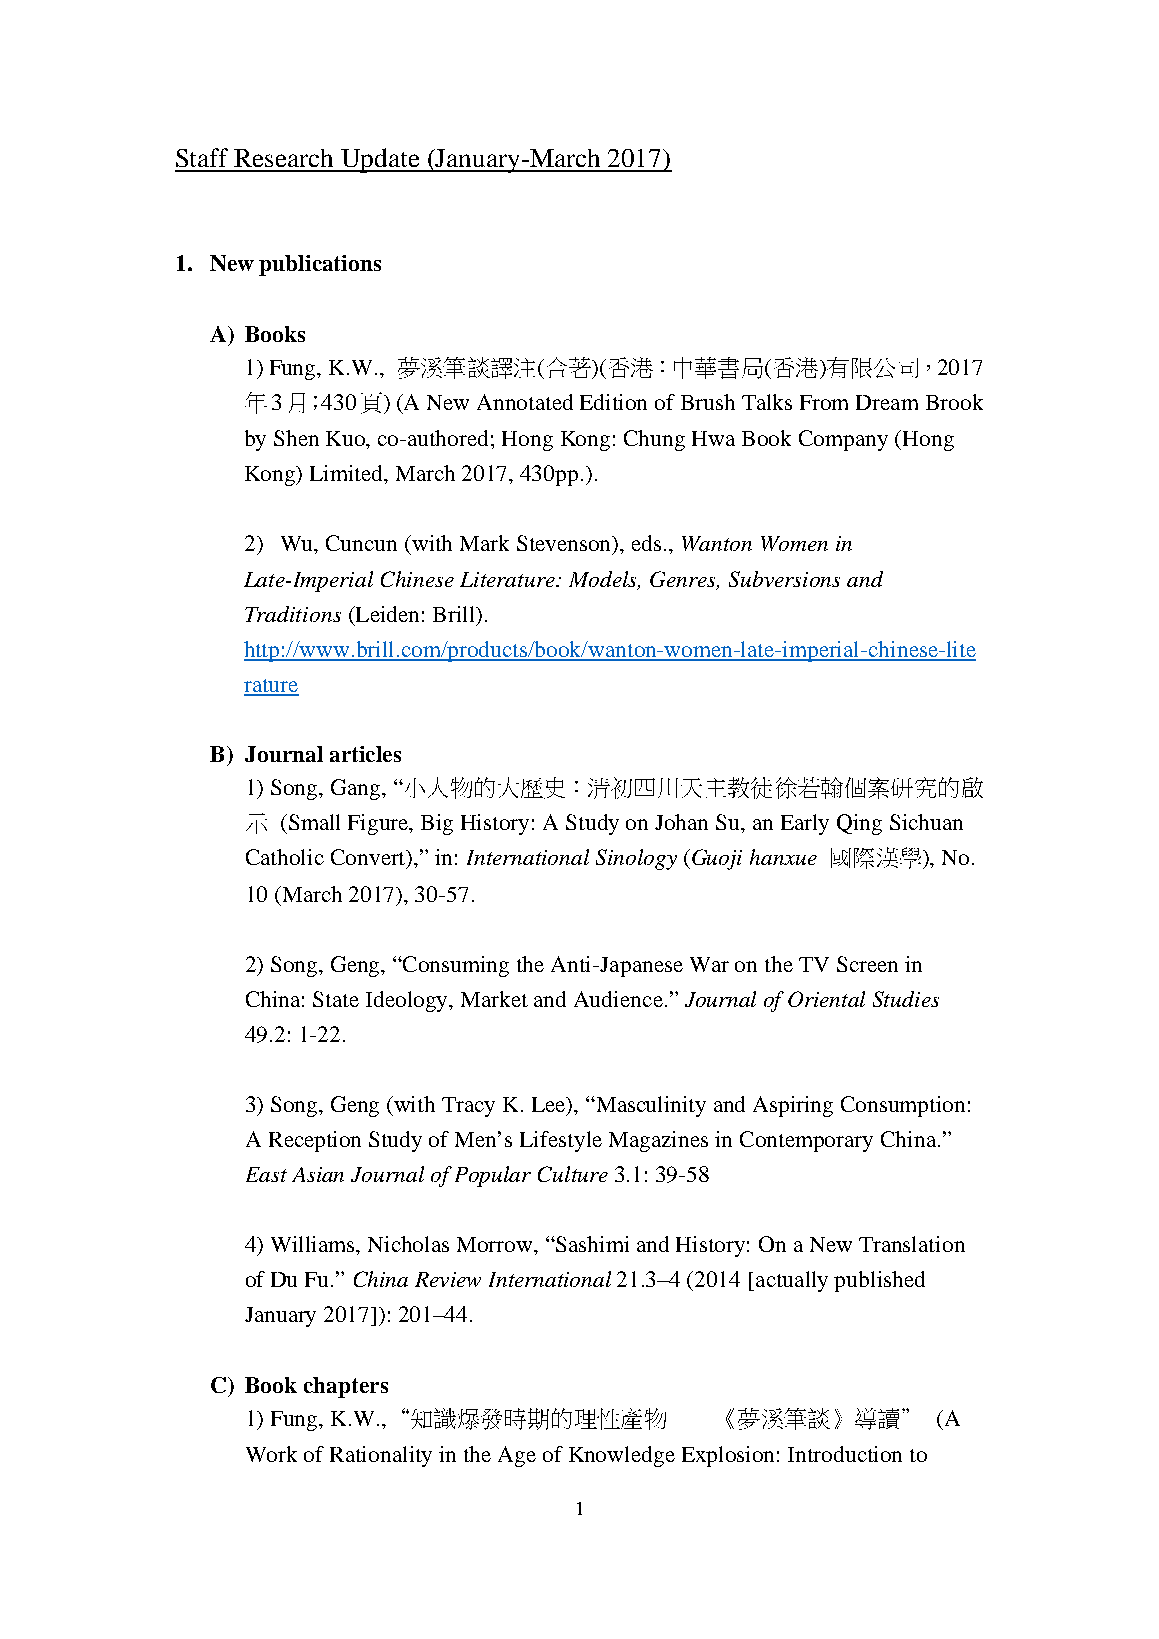 The height and width of the screenshot is (1639, 1159). Describe the element at coordinates (887, 402) in the screenshot. I see `Dream` at that location.
